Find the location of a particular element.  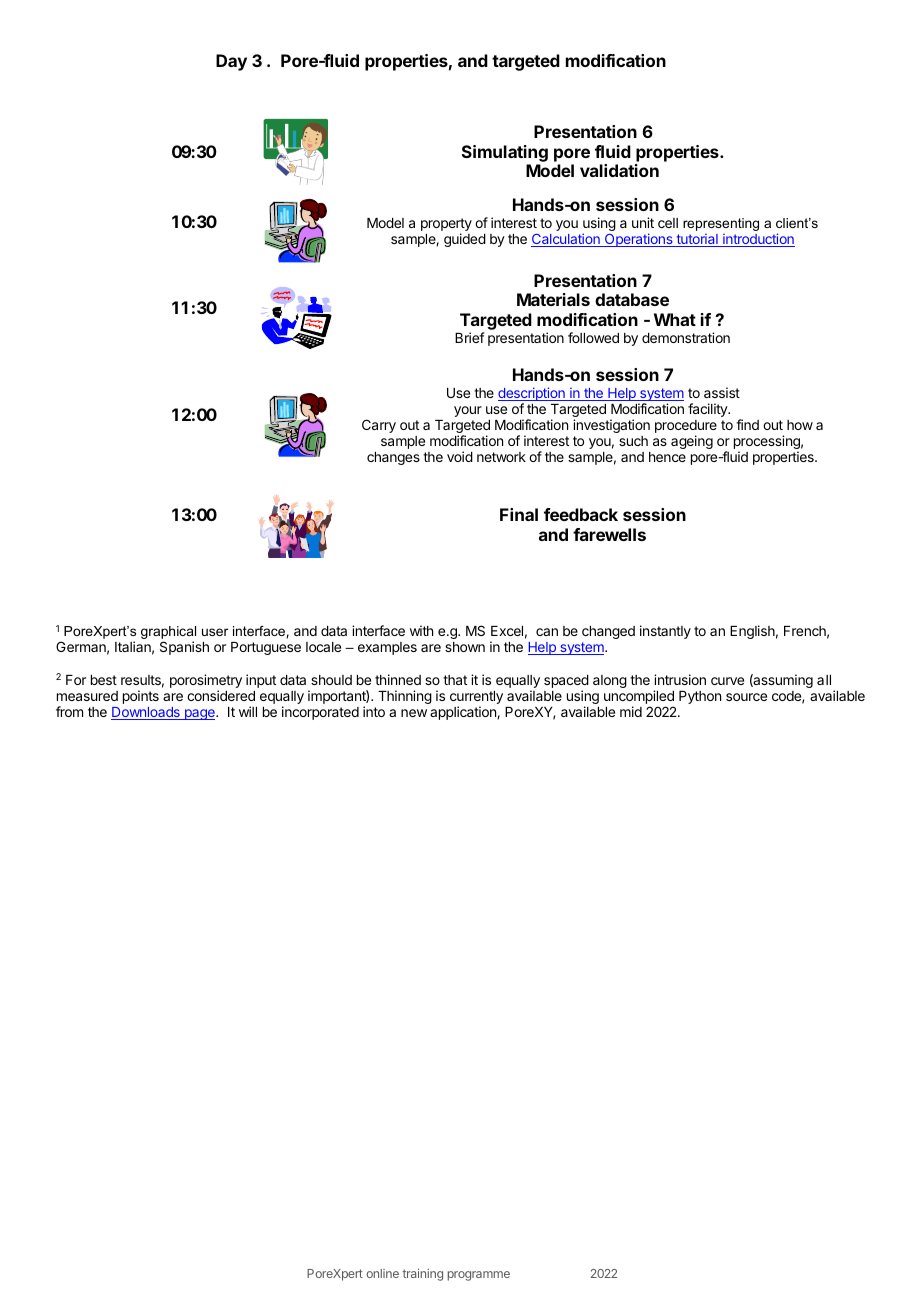

Day is located at coordinates (231, 62).
